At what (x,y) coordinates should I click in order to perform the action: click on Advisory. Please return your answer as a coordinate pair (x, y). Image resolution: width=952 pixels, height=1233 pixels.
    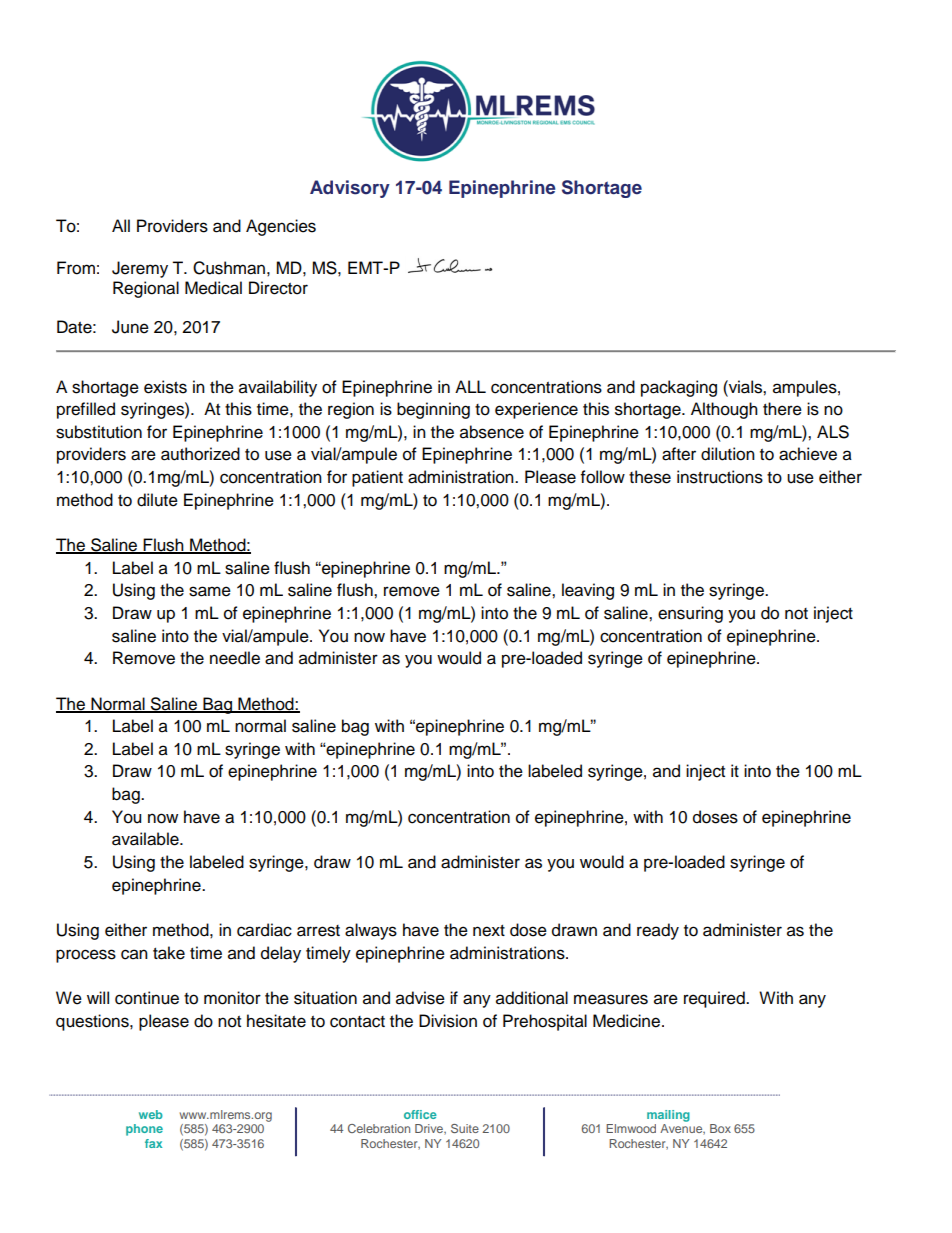
    Looking at the image, I should click on (350, 189).
